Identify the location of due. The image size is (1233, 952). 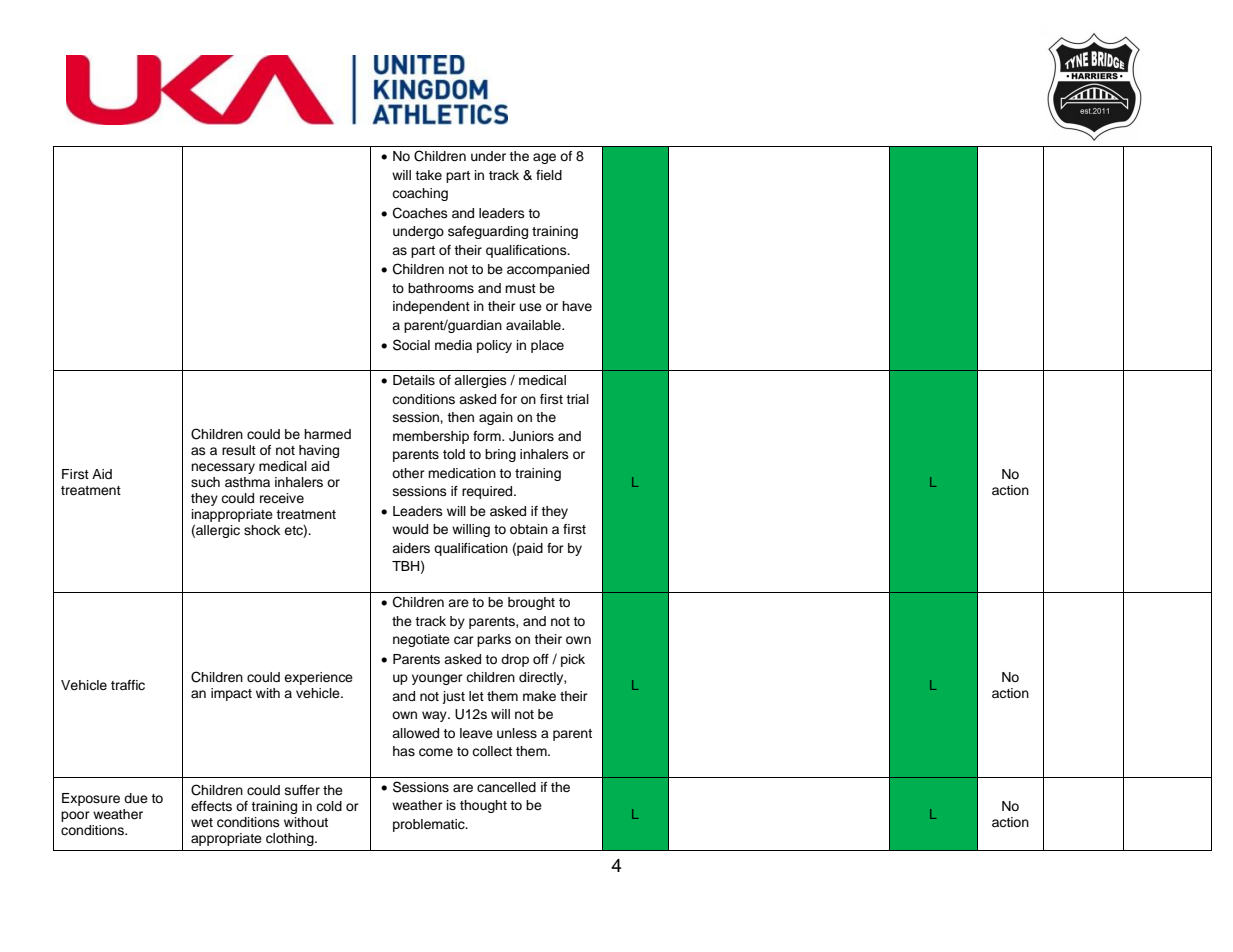
(136, 798).
